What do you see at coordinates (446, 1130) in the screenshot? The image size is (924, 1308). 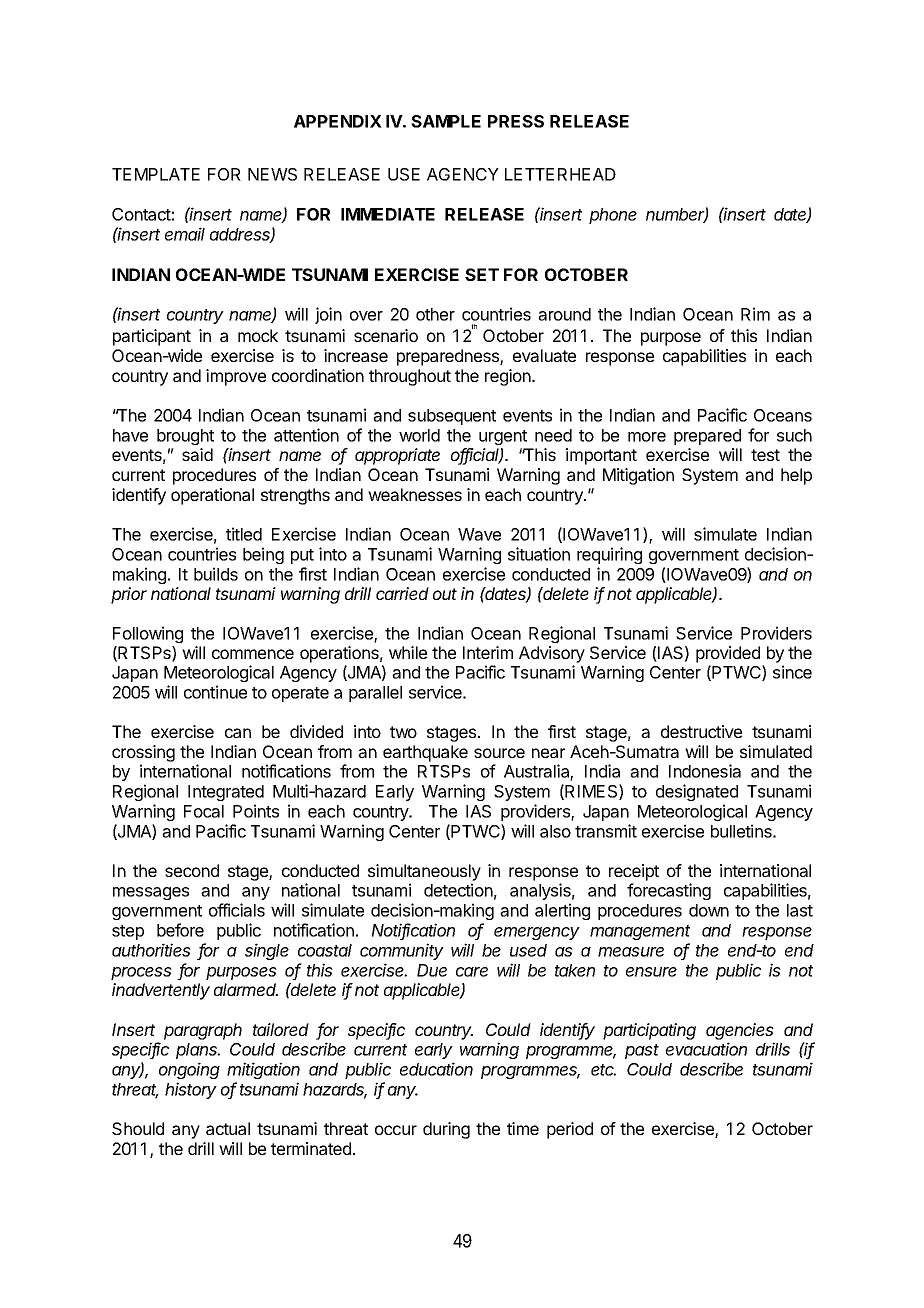 I see `during` at bounding box center [446, 1130].
